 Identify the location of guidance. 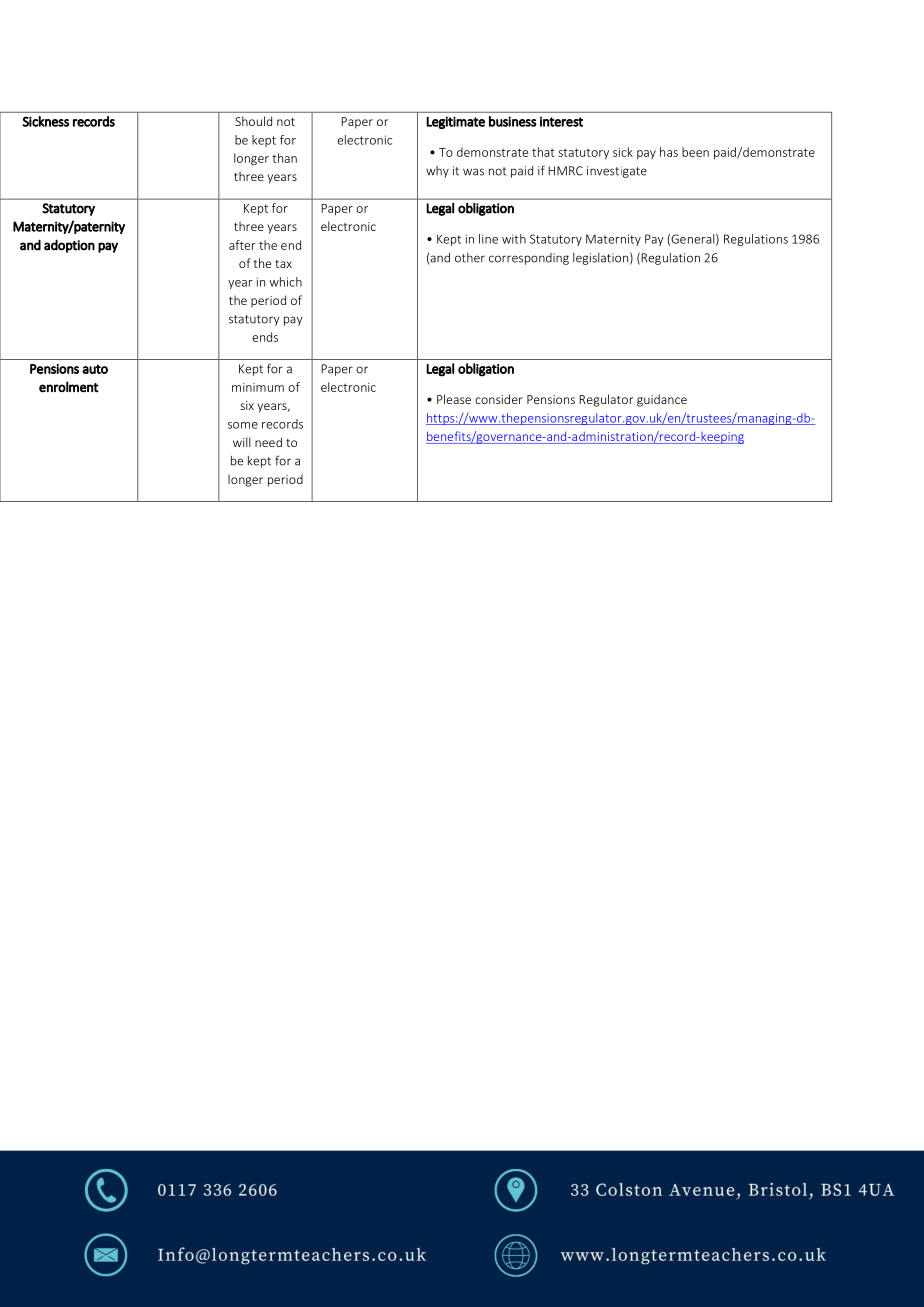
(662, 400).
